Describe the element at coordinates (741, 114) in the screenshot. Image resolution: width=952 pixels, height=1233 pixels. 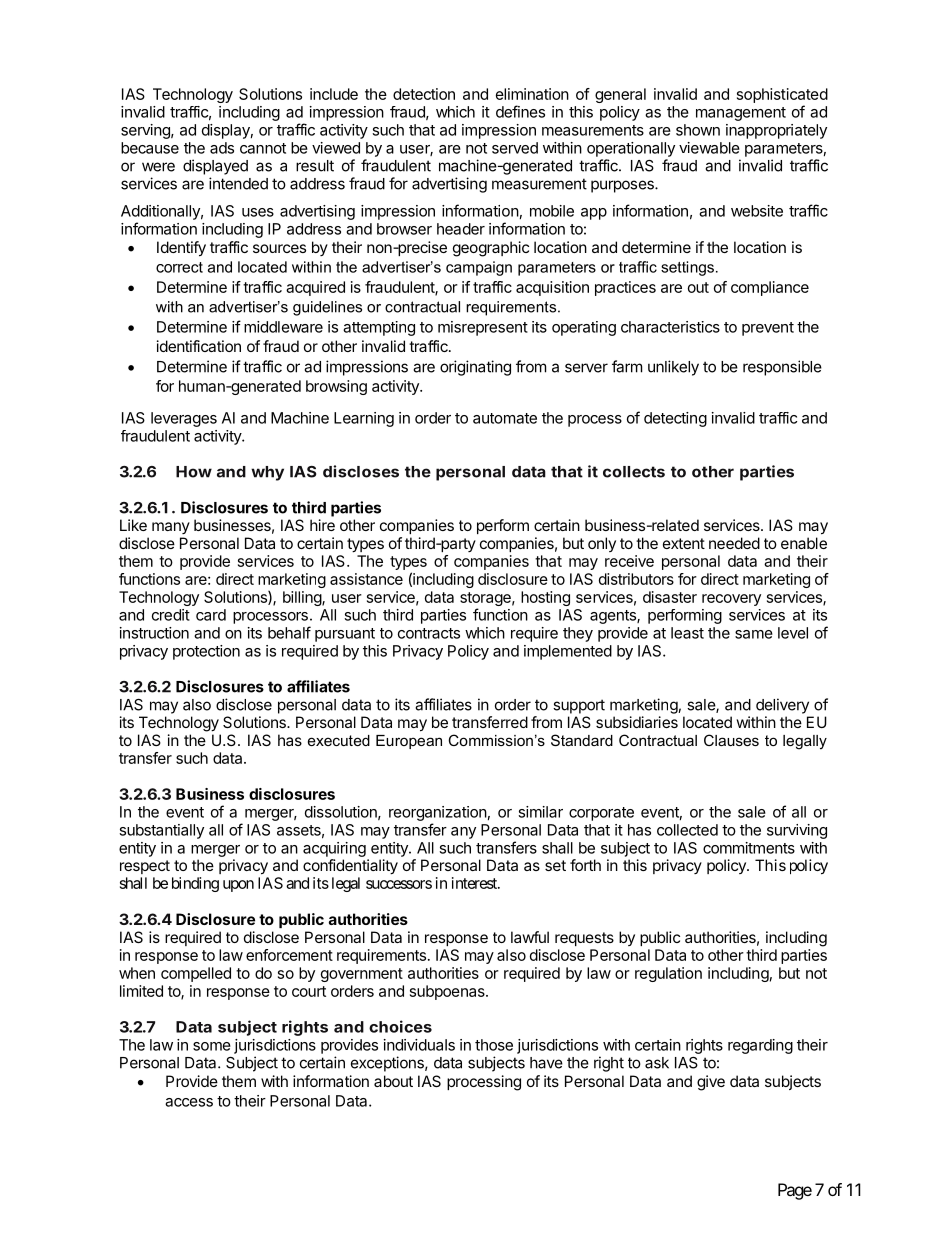
I see `management` at that location.
